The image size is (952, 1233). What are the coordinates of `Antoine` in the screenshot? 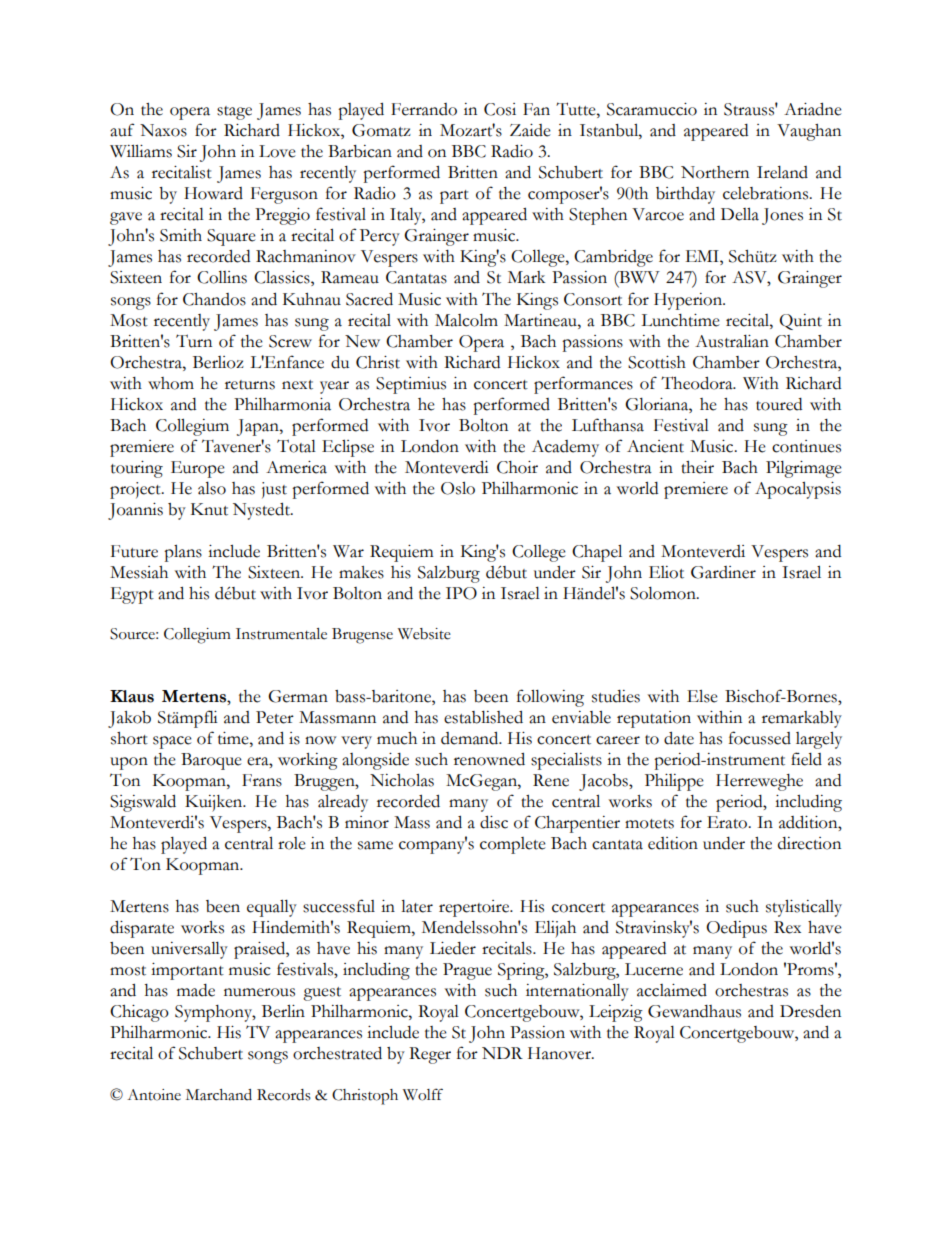 It's located at (154, 1095).
